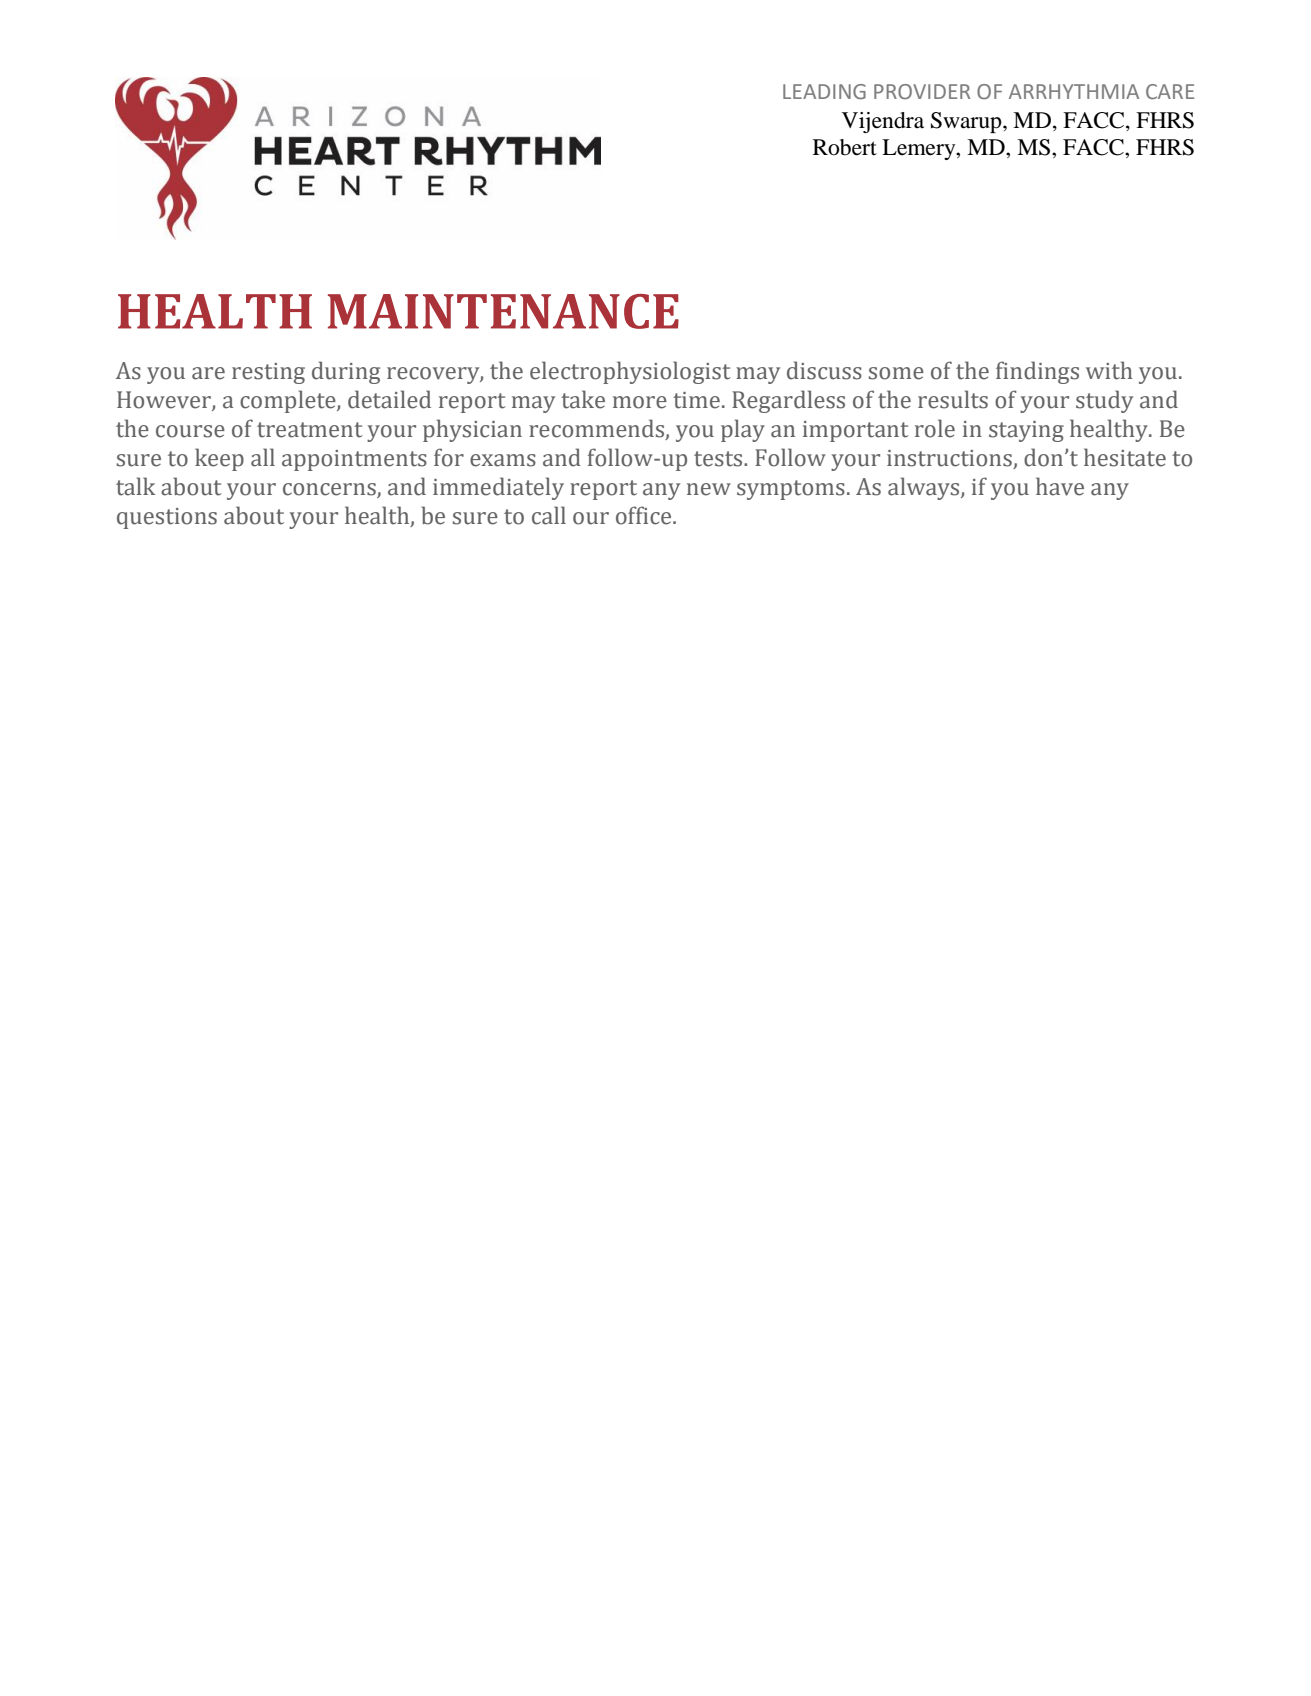 Image resolution: width=1311 pixels, height=1696 pixels. What do you see at coordinates (1074, 91) in the document?
I see `ARRHYTHMIA` at bounding box center [1074, 91].
